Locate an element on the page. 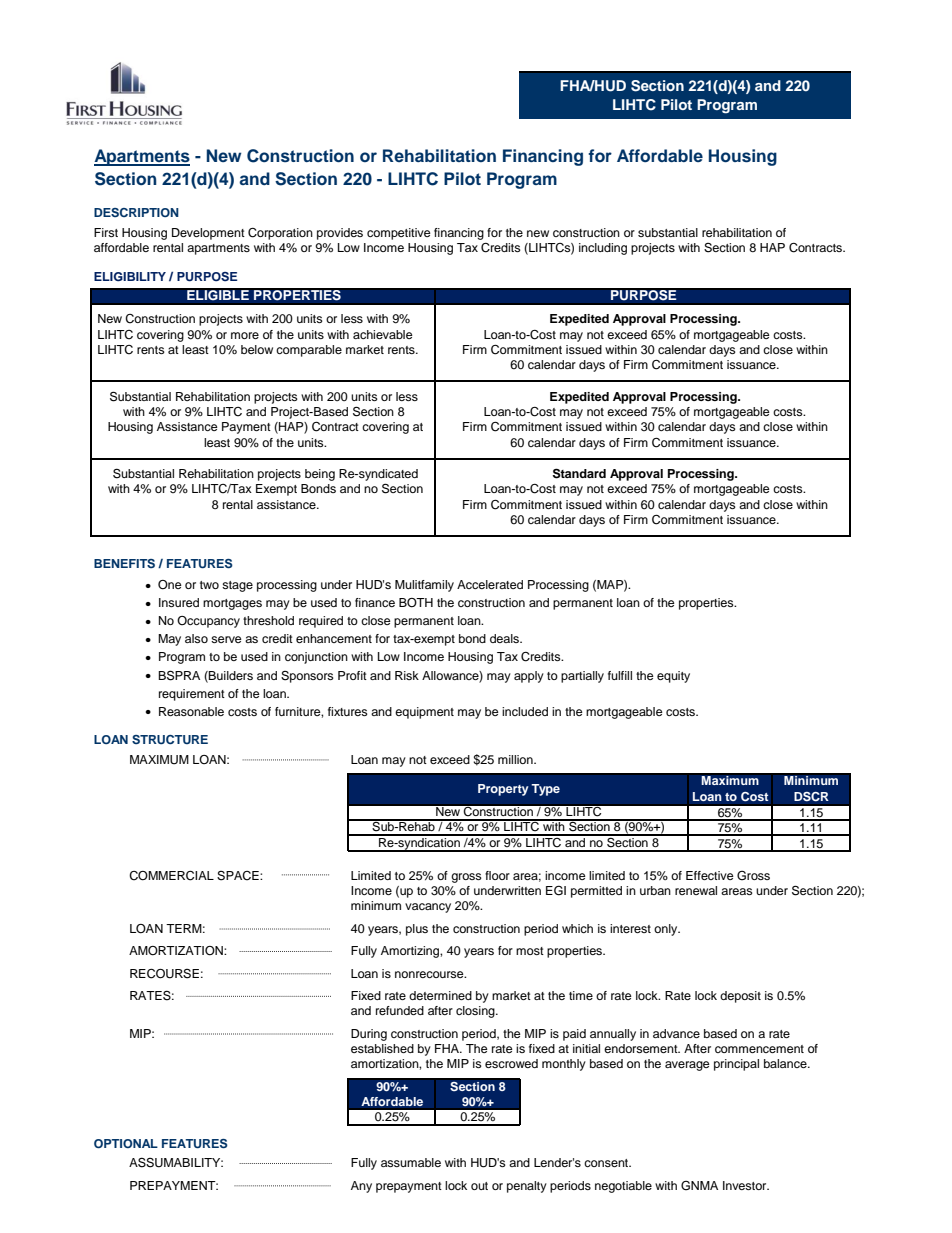 This document has width=952, height=1233. floor is located at coordinates (497, 875).
